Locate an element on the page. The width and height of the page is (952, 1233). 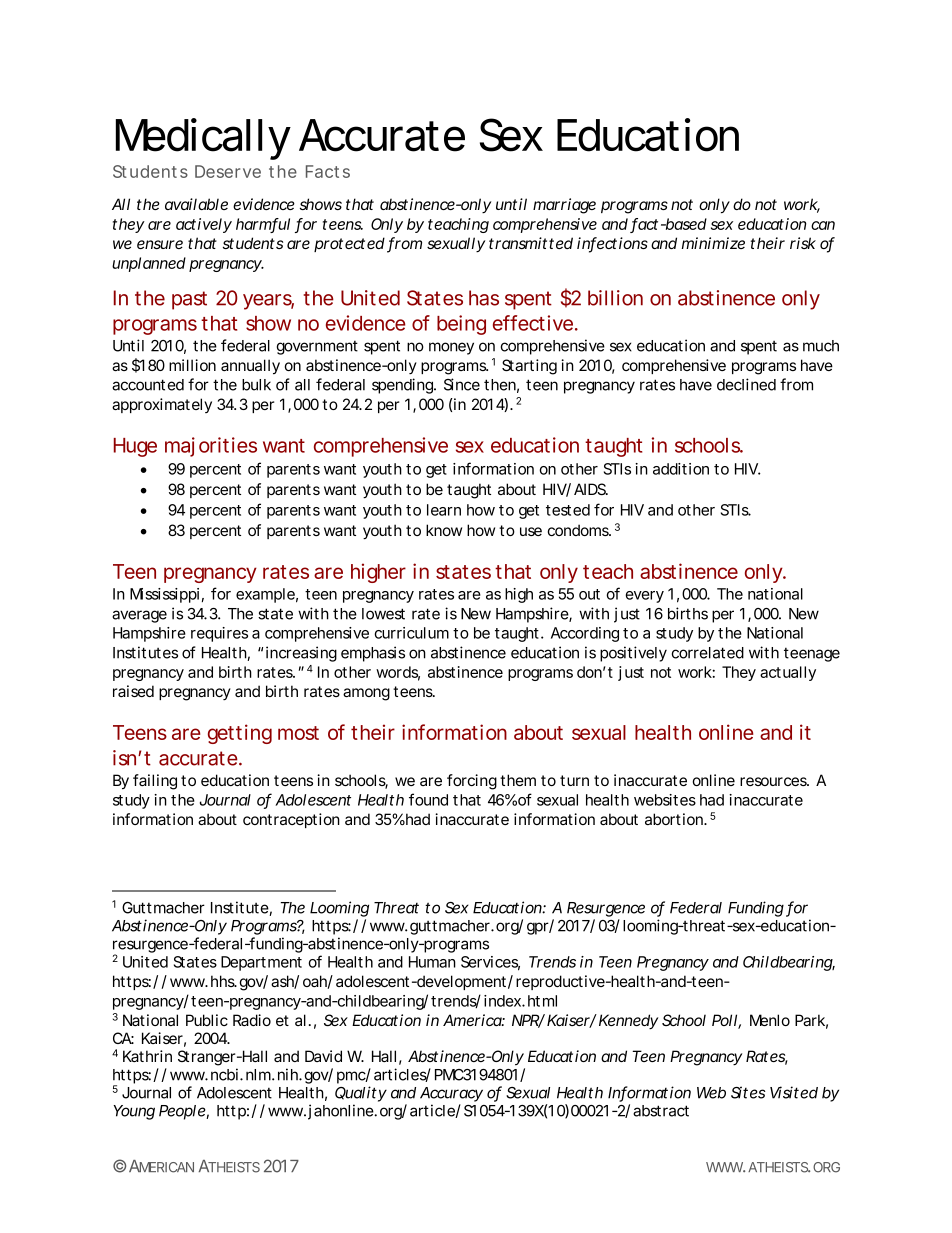
Visited is located at coordinates (794, 1092).
